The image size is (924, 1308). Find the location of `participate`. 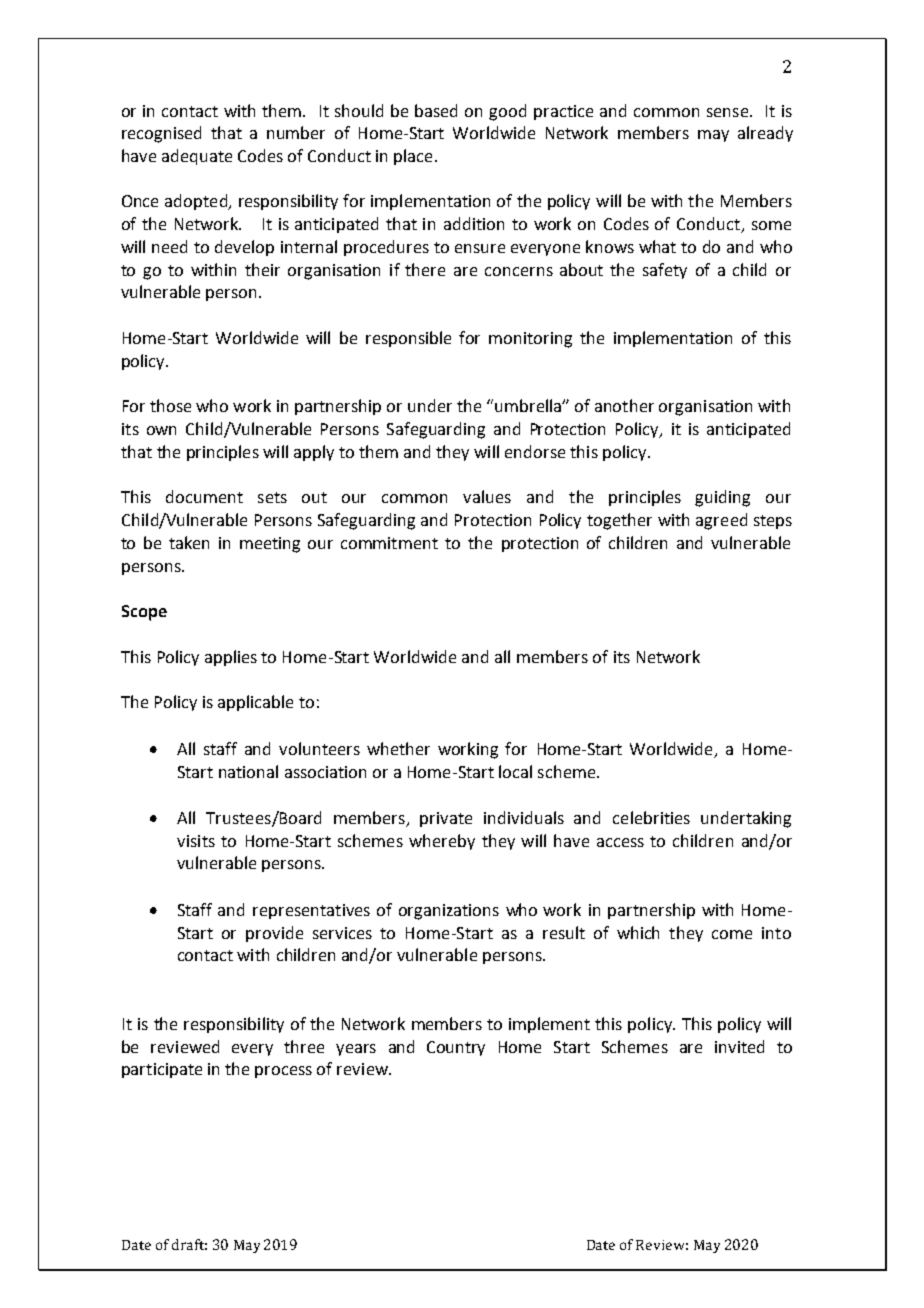

participate is located at coordinates (162, 1070).
